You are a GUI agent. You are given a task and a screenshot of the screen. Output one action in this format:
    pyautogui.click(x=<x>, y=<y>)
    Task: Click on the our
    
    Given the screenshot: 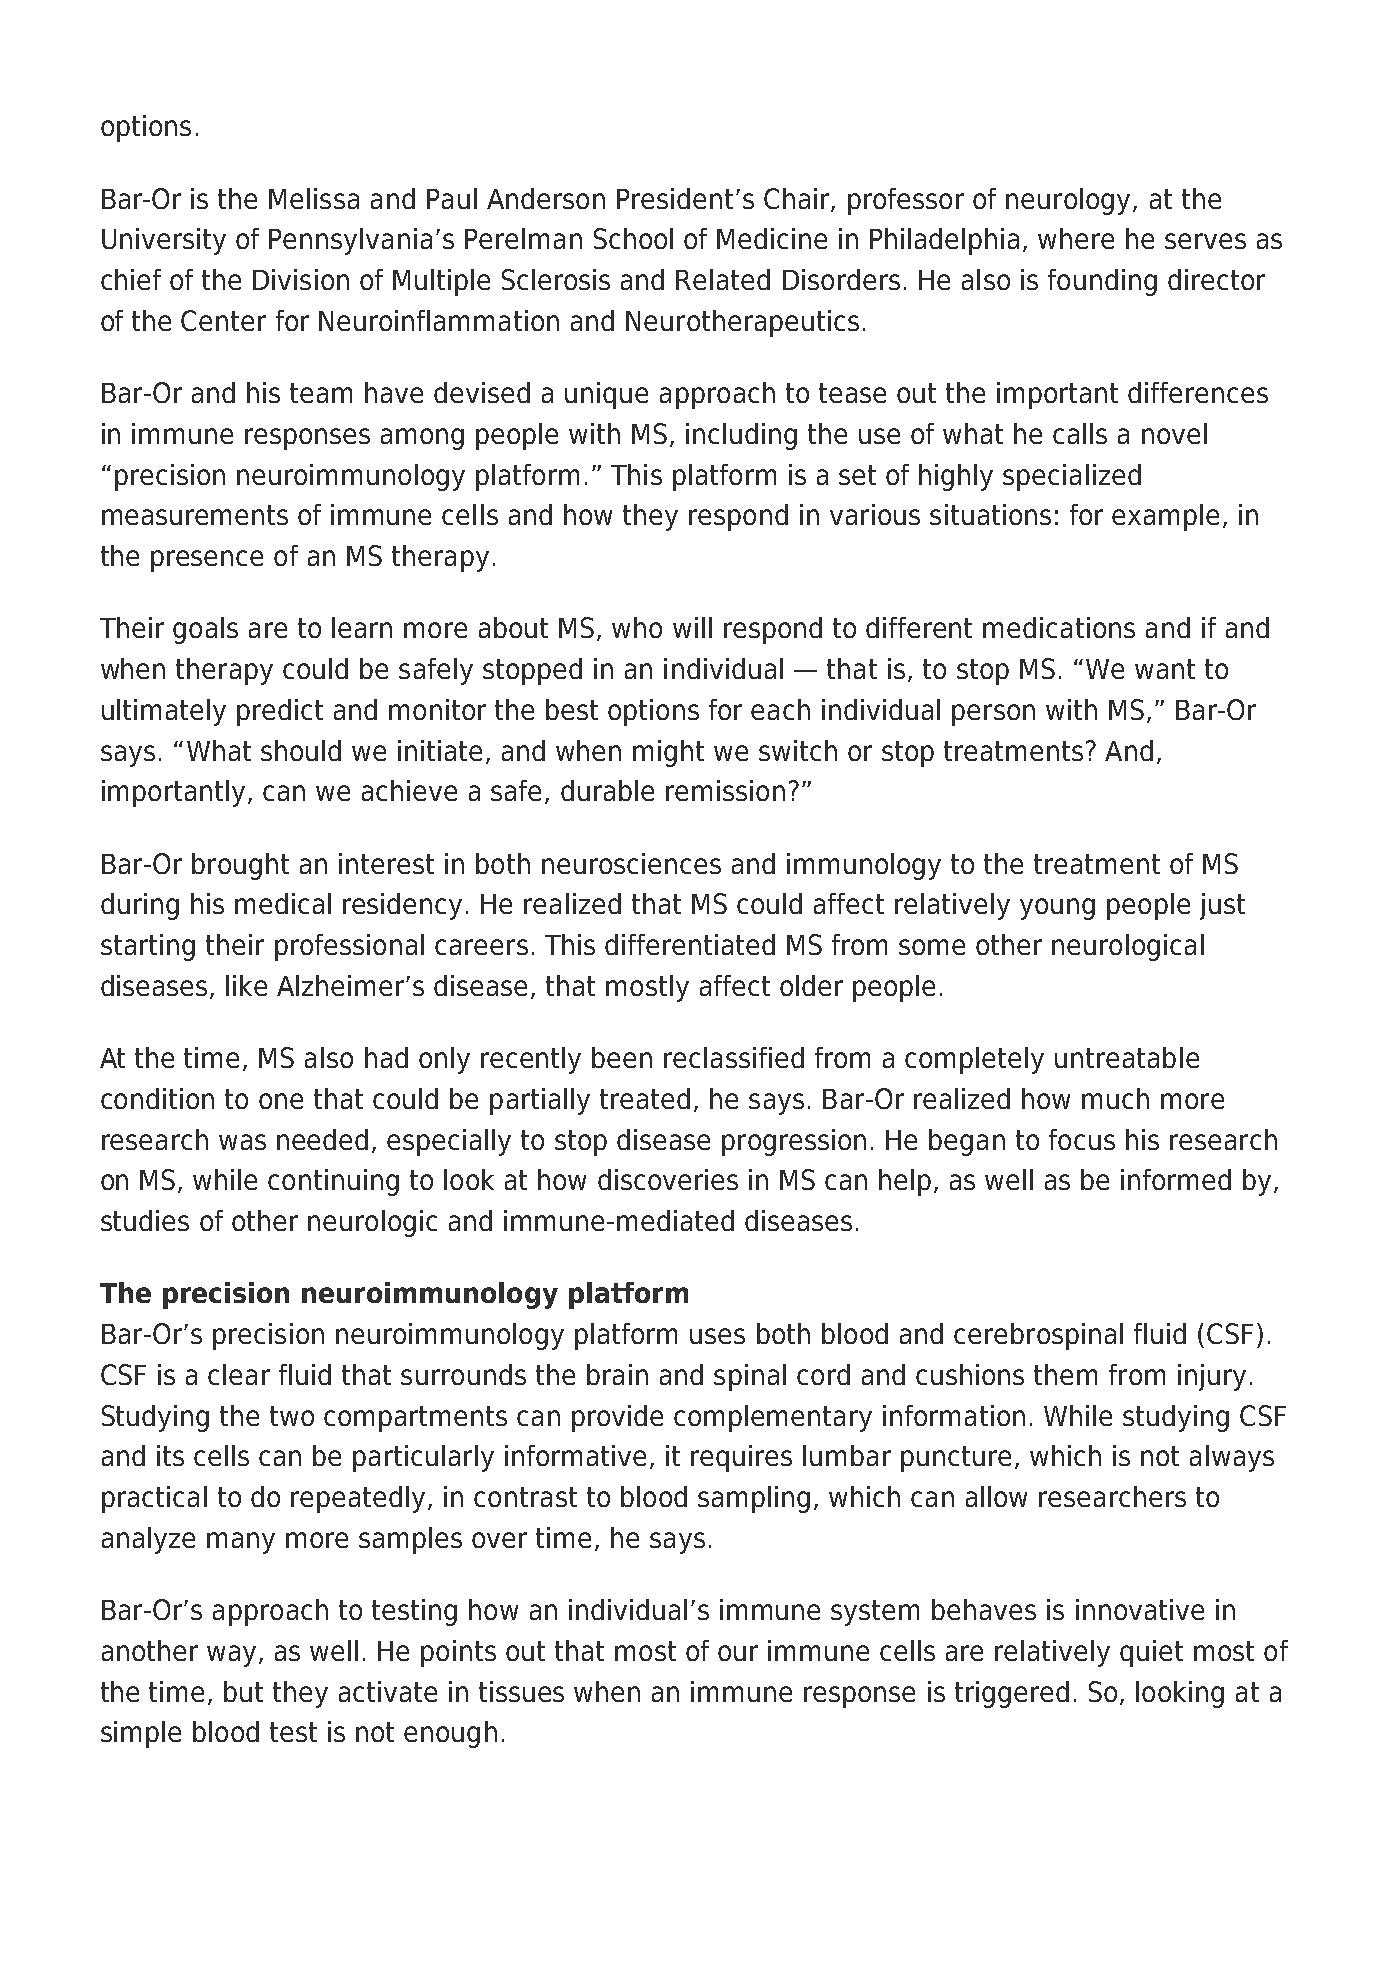 What is the action you would take?
    pyautogui.click(x=738, y=1653)
